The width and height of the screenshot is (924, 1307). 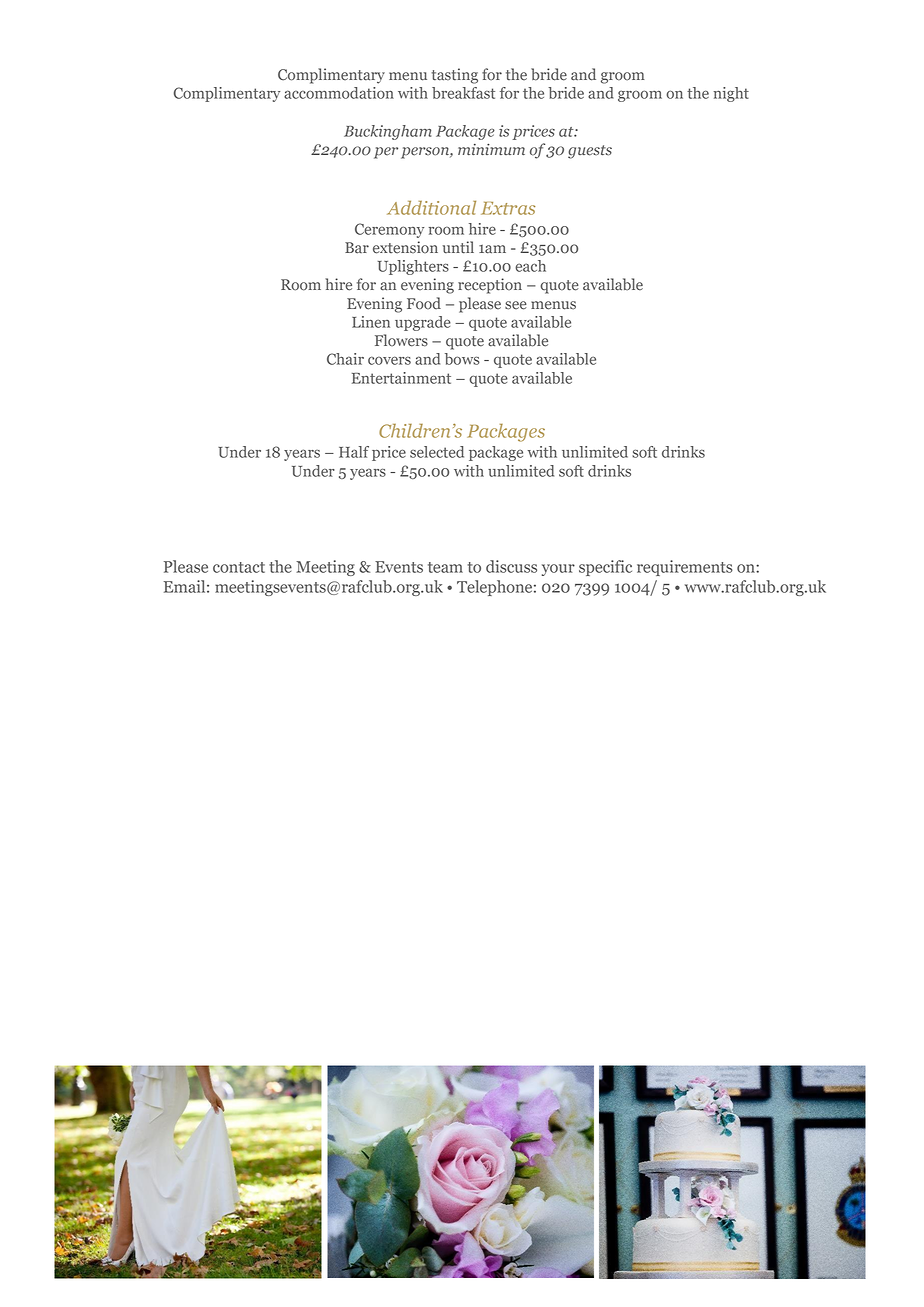 What do you see at coordinates (339, 93) in the screenshot?
I see `accommodation` at bounding box center [339, 93].
